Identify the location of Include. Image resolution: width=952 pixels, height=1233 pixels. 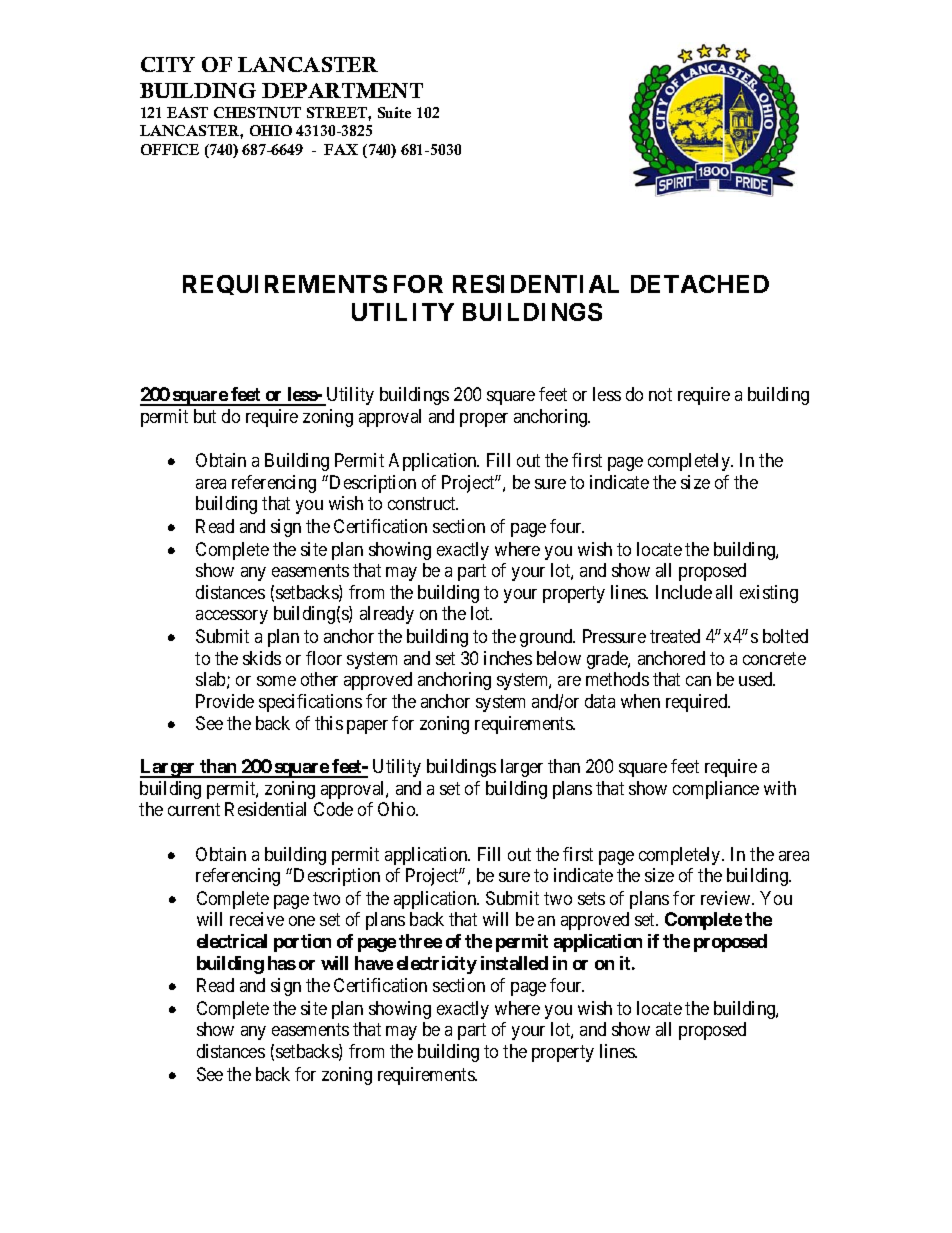
(684, 592).
